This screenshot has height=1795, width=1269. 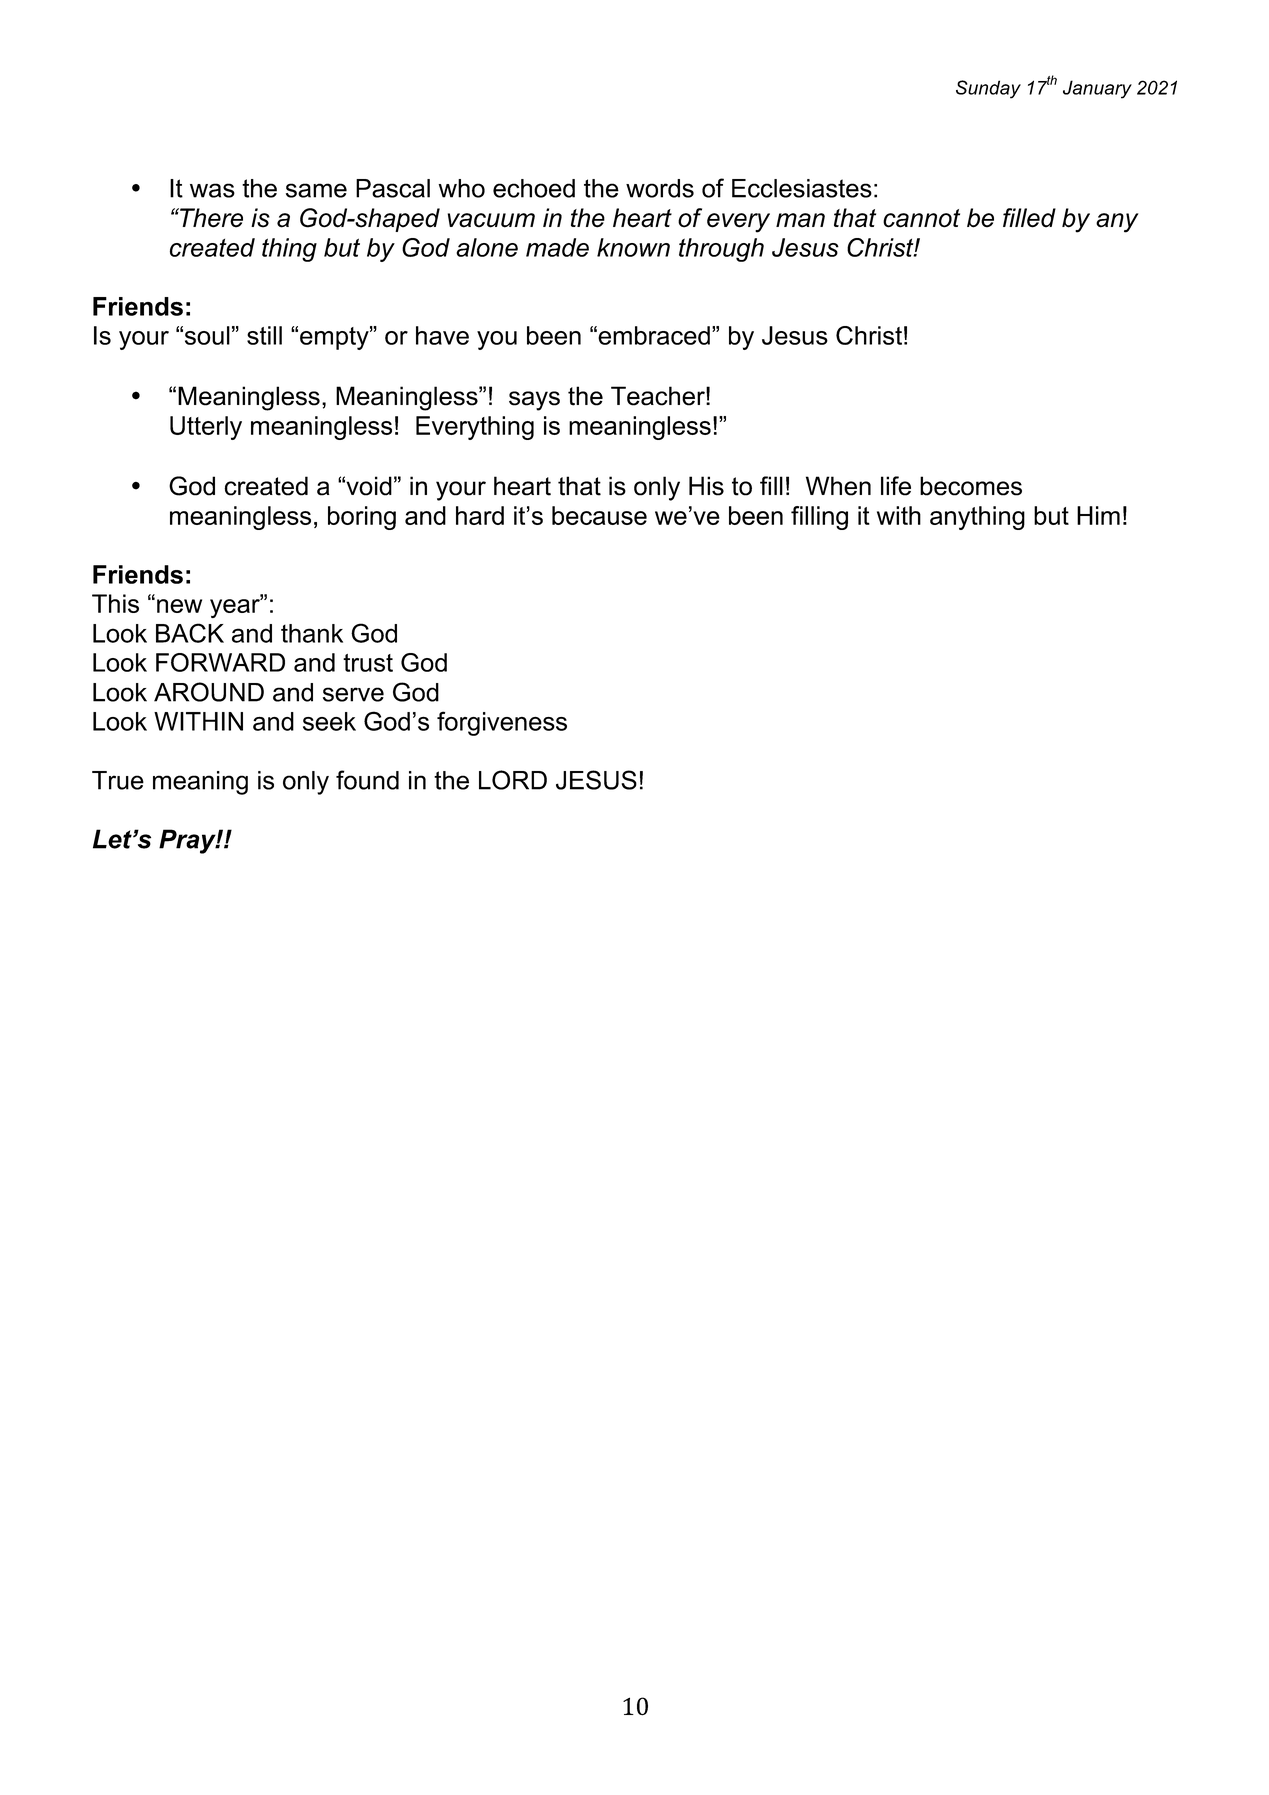 What do you see at coordinates (513, 780) in the screenshot?
I see `LORD` at bounding box center [513, 780].
